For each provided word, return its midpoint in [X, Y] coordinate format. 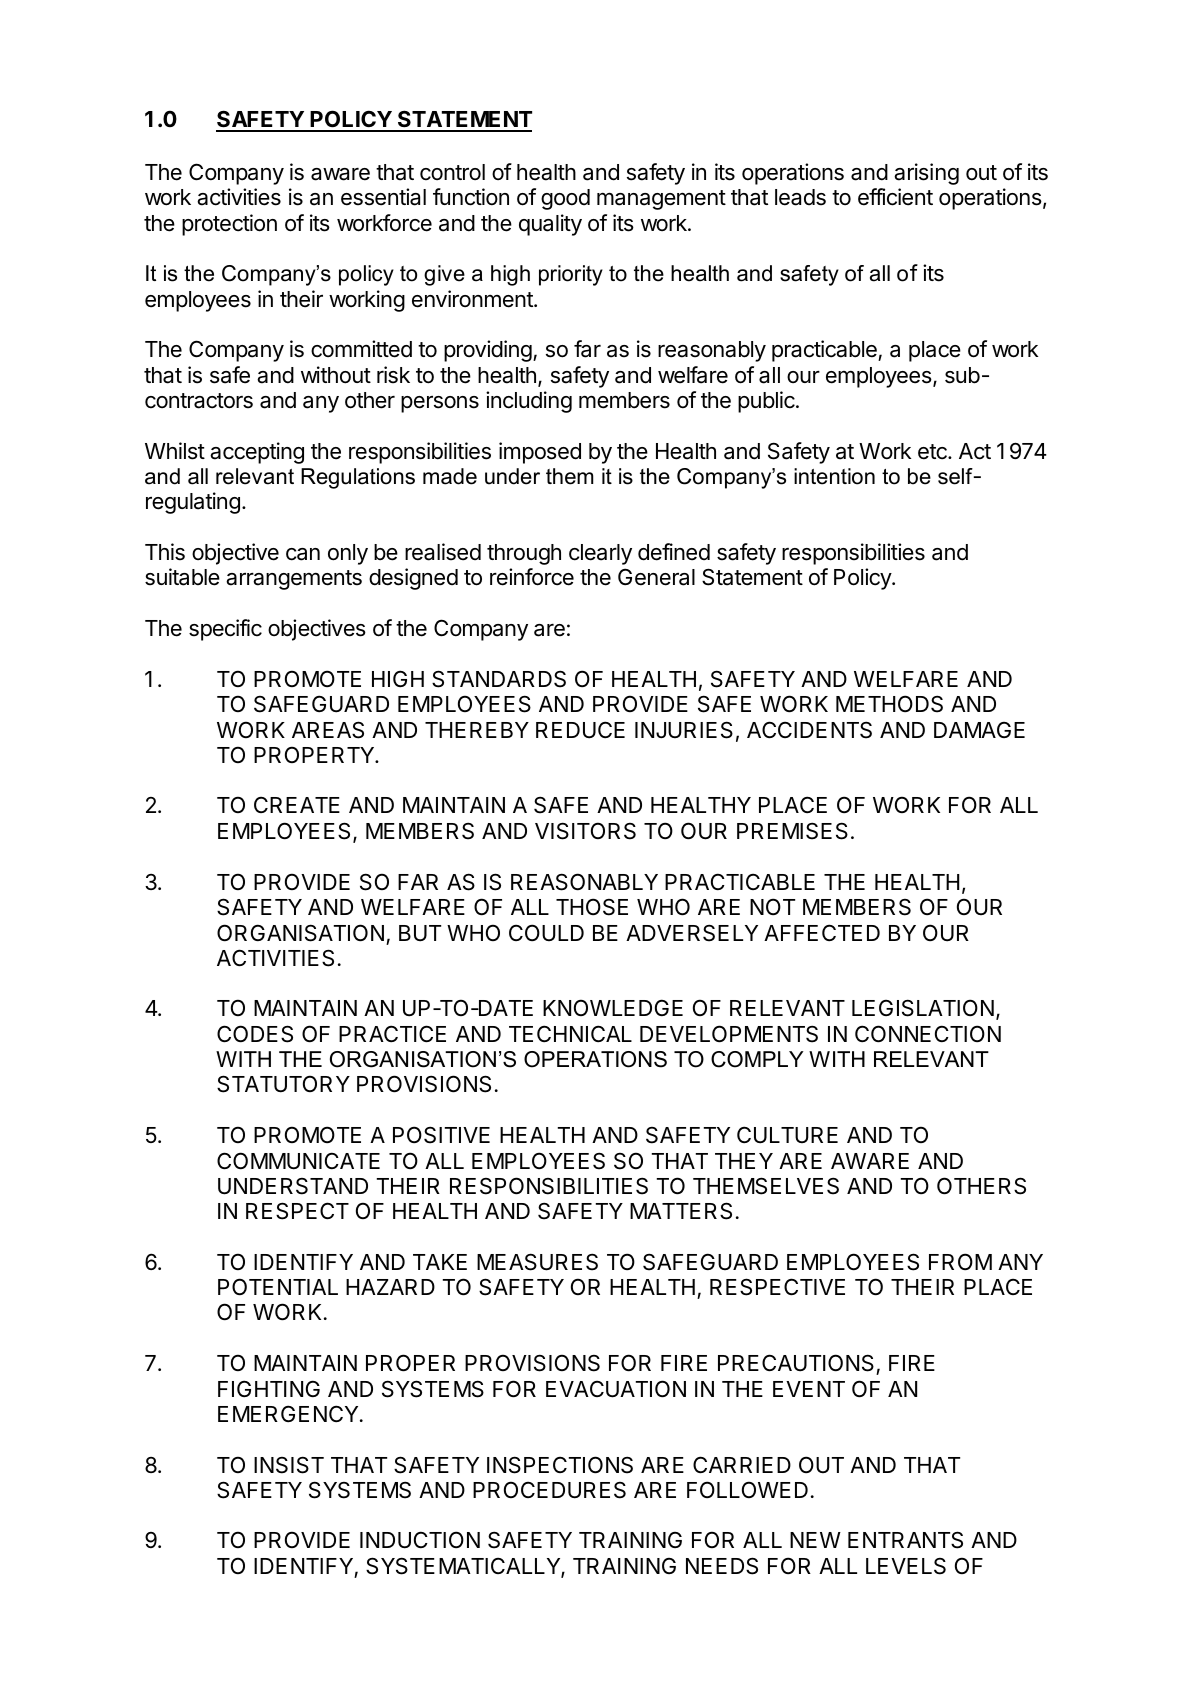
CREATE [297, 804]
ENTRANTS [905, 1540]
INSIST [289, 1465]
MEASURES [537, 1262]
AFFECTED [822, 932]
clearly [600, 554]
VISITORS [585, 831]
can [303, 554]
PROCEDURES [549, 1490]
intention [834, 476]
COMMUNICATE [298, 1161]
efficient [895, 197]
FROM [960, 1261]
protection [229, 225]
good [565, 199]
